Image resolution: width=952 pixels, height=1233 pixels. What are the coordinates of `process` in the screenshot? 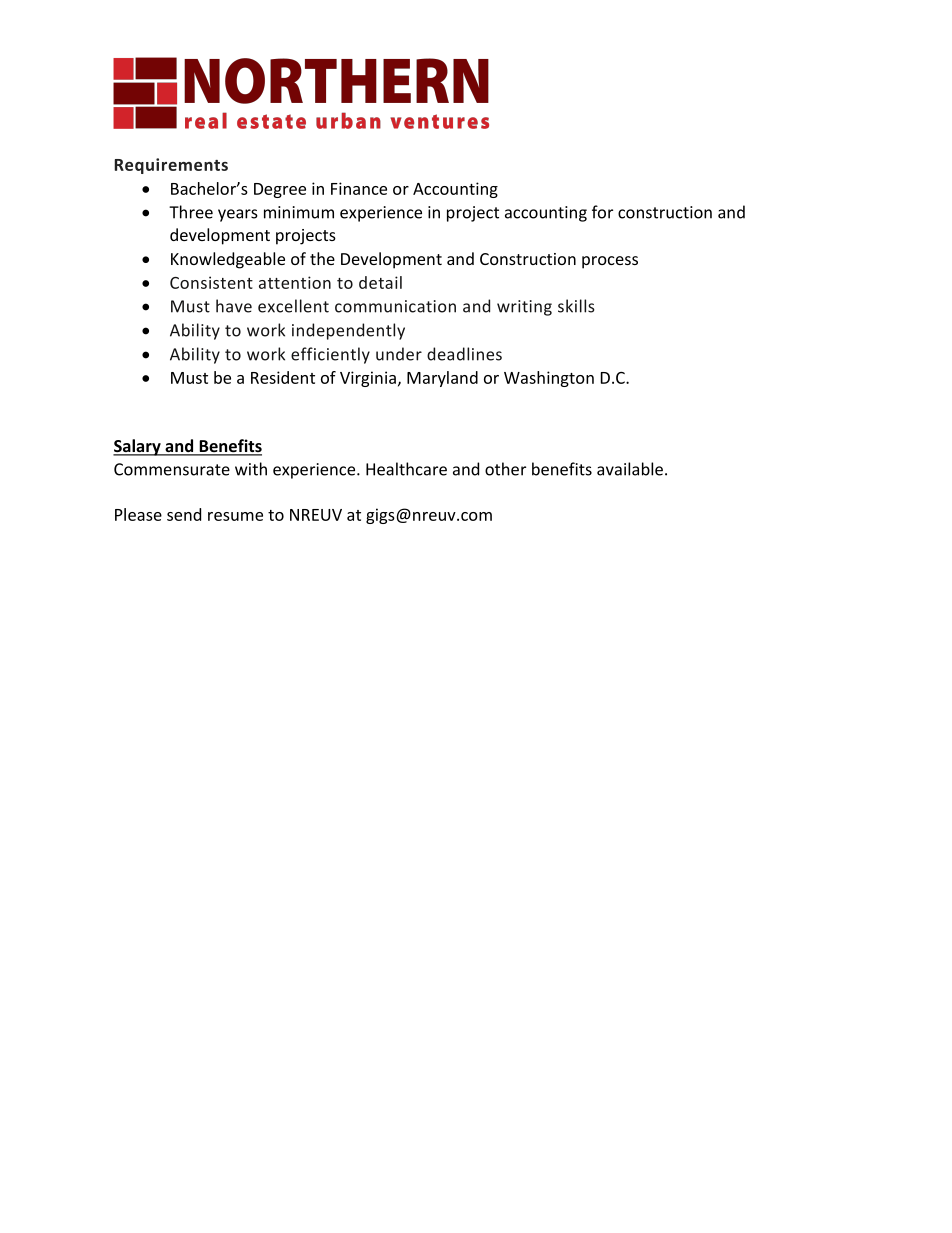 It's located at (610, 262).
